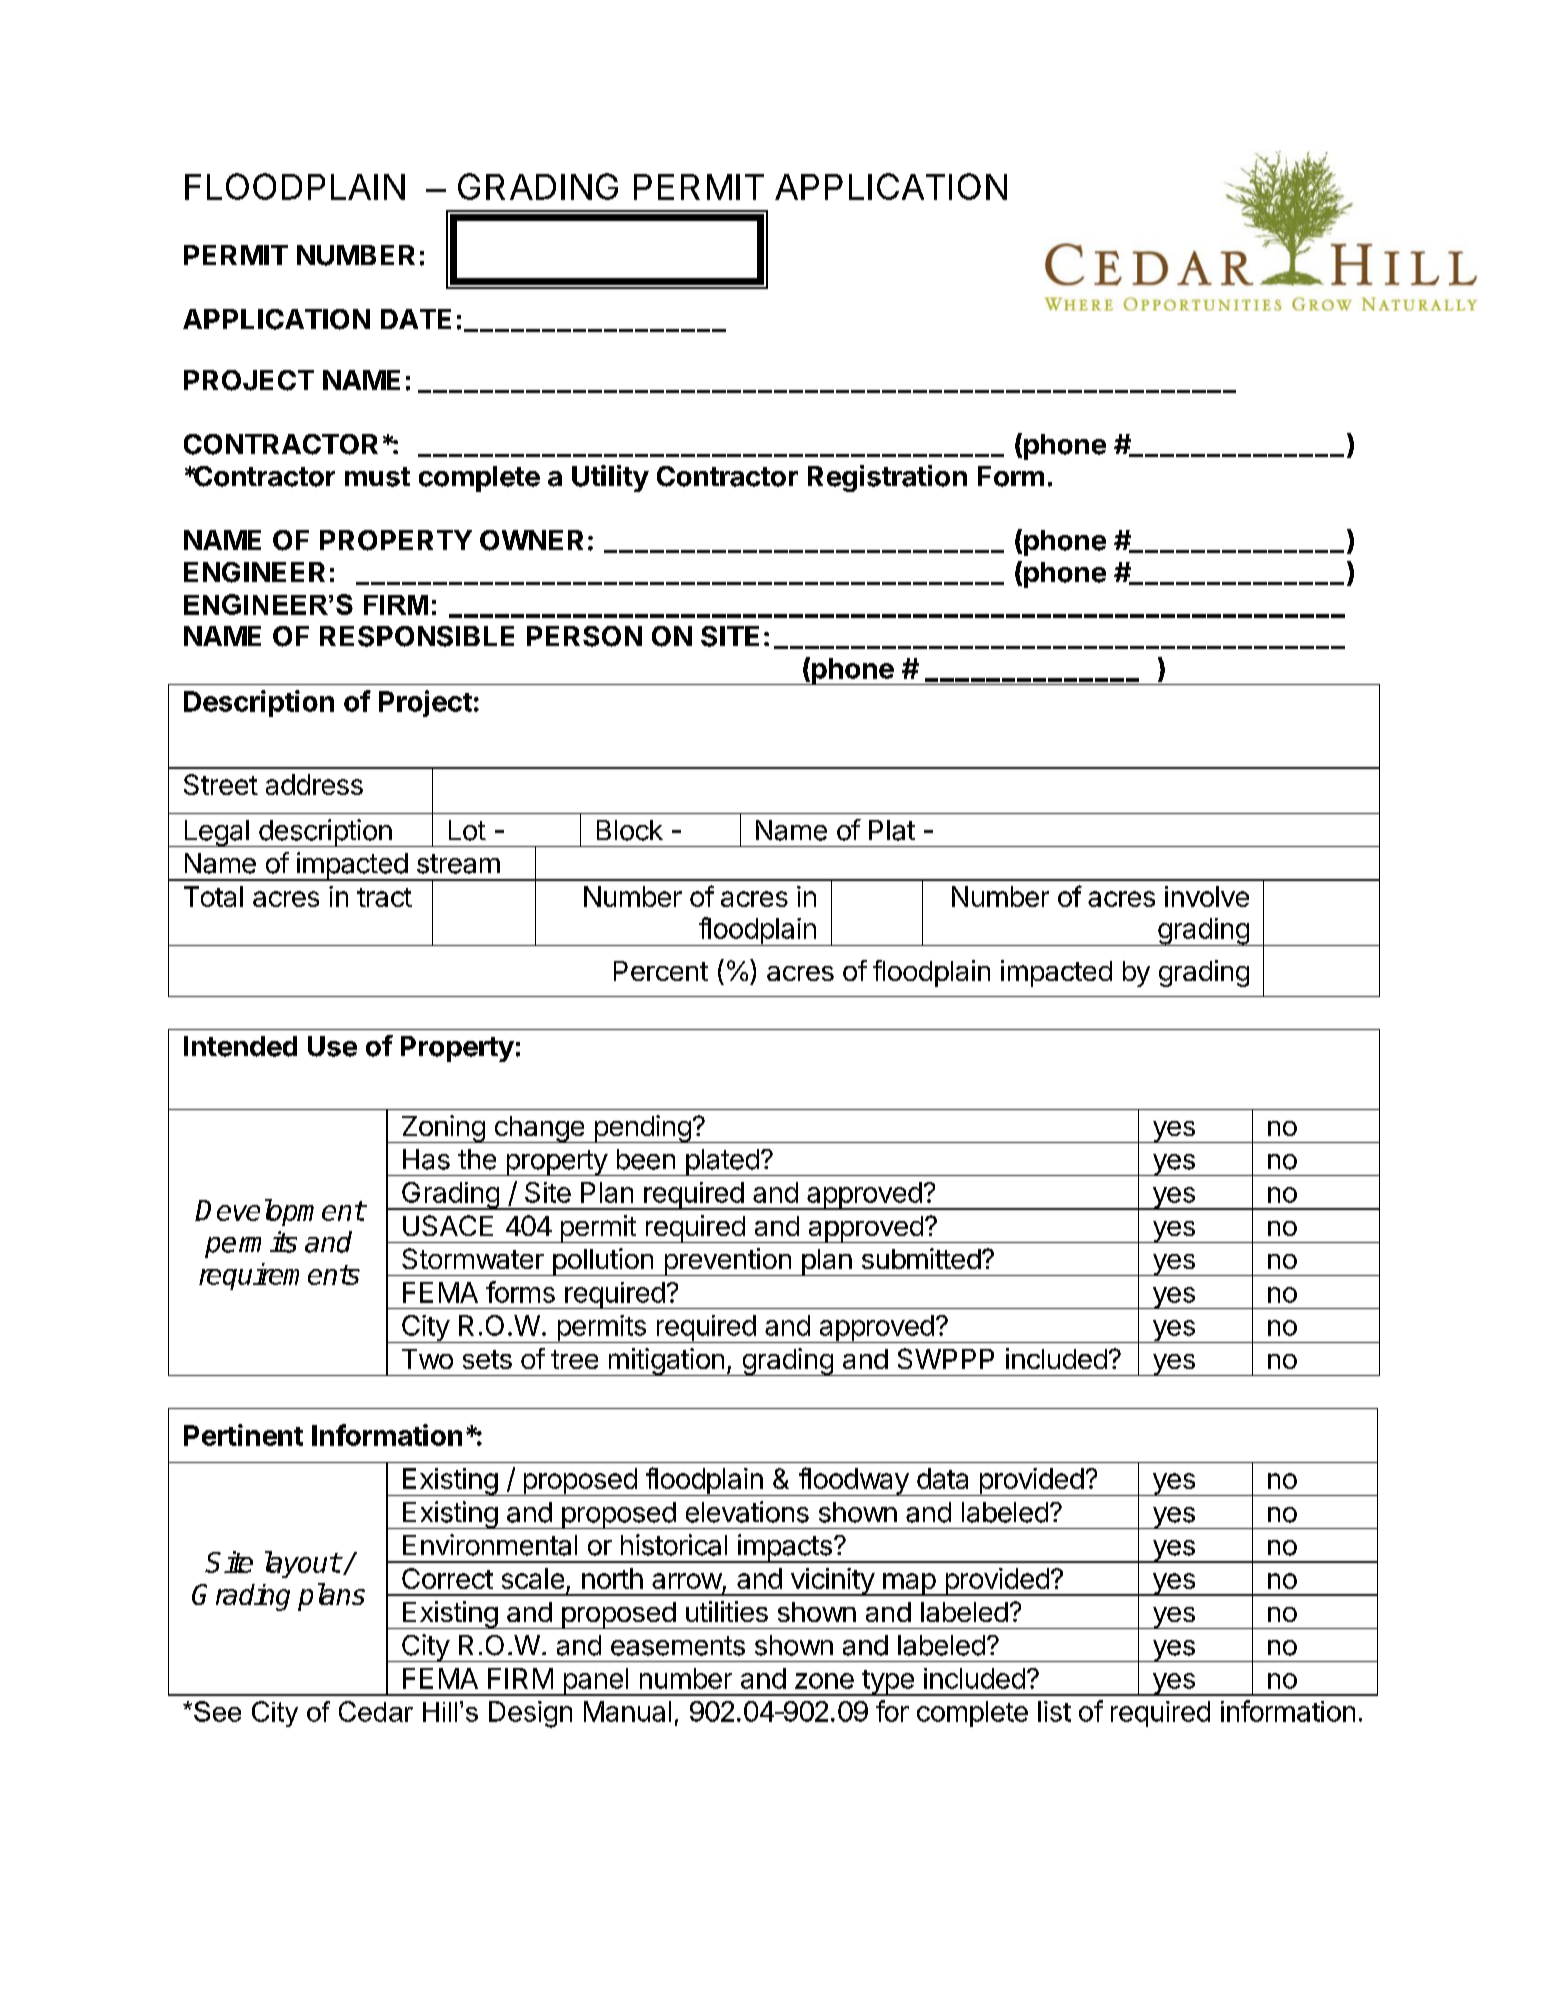 This document has height=2003, width=1548. Describe the element at coordinates (727, 1262) in the document. I see `prevention` at that location.
